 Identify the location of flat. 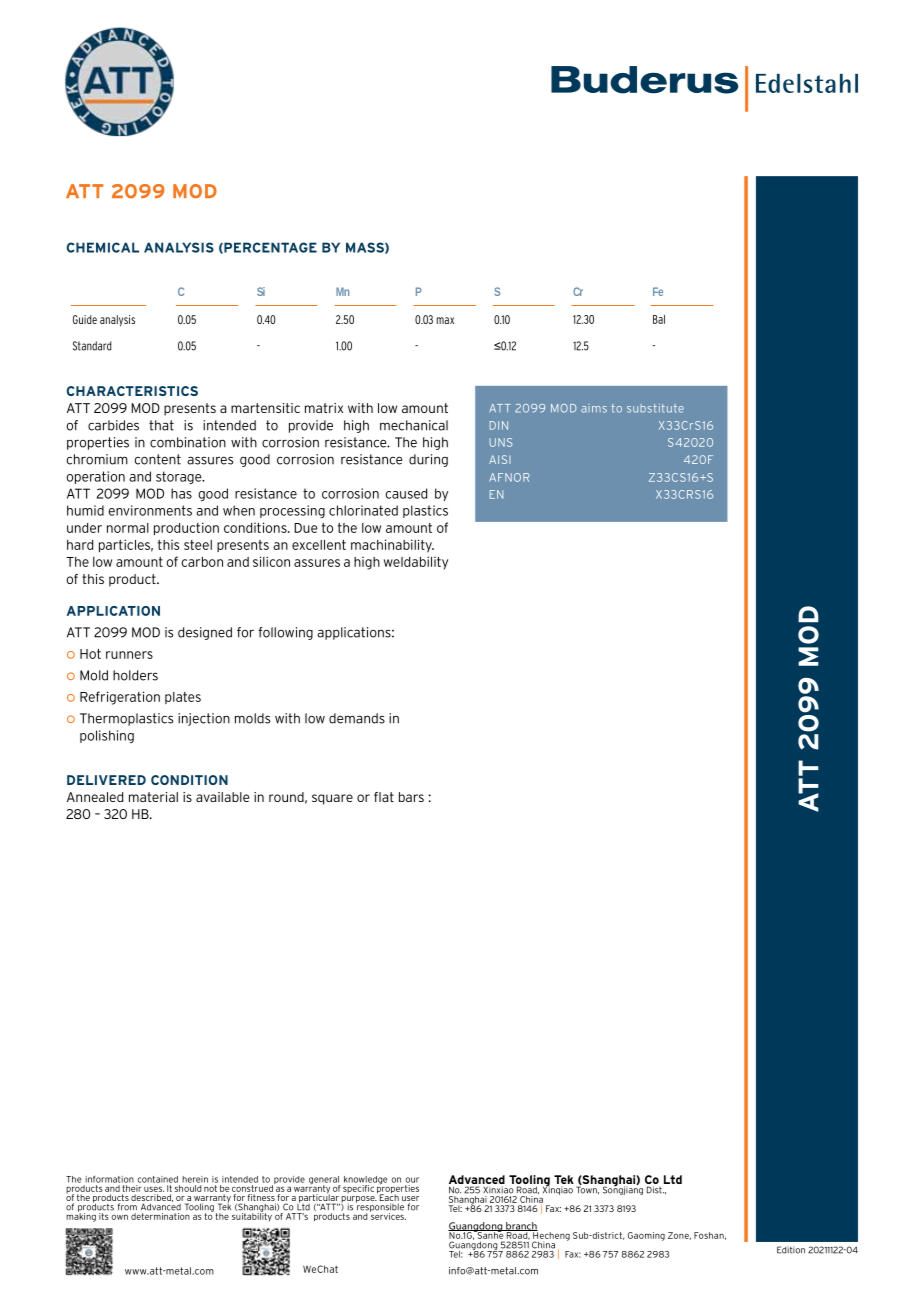
(384, 797).
